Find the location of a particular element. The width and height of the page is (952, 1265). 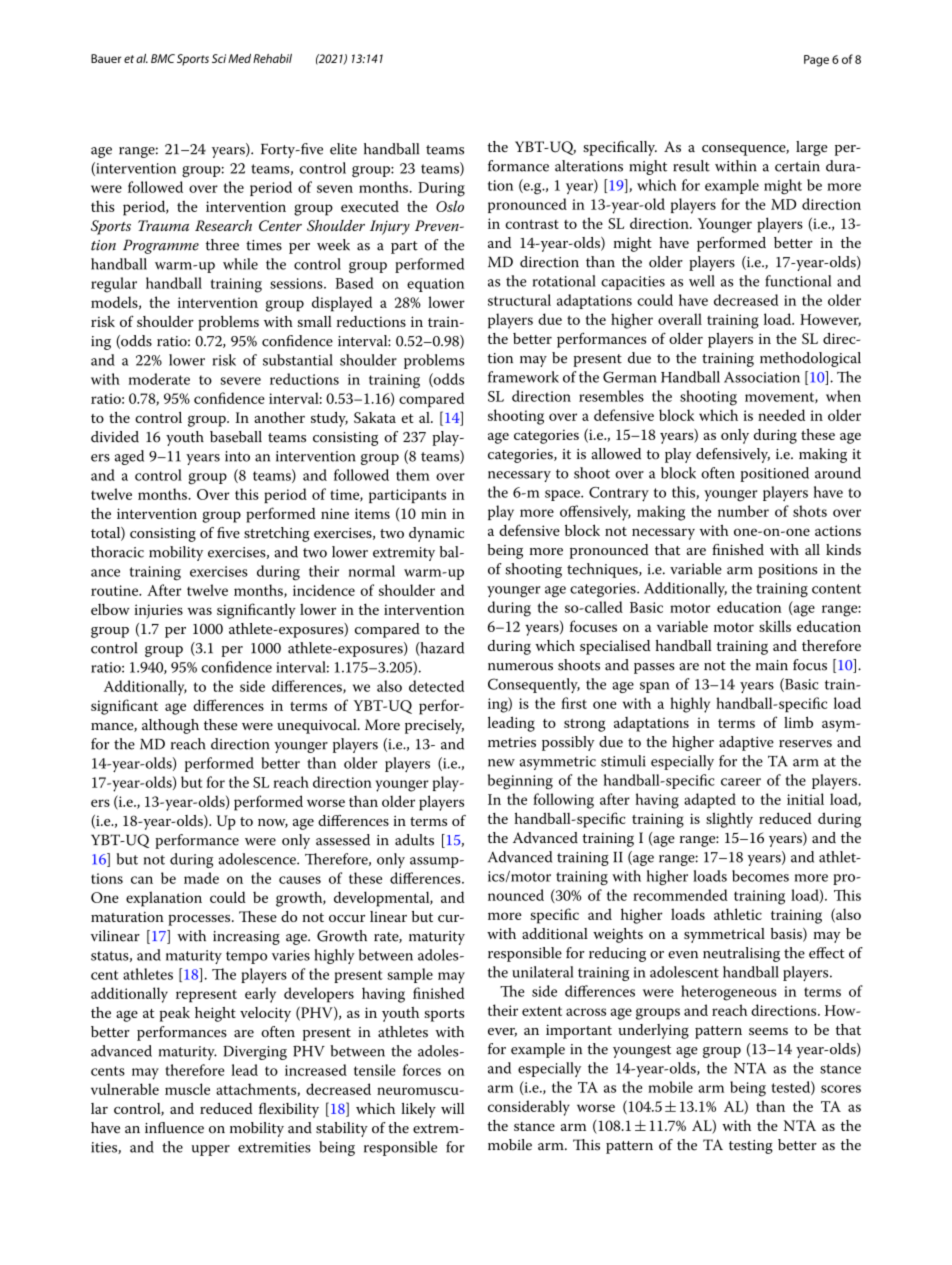

Sci is located at coordinates (219, 58).
